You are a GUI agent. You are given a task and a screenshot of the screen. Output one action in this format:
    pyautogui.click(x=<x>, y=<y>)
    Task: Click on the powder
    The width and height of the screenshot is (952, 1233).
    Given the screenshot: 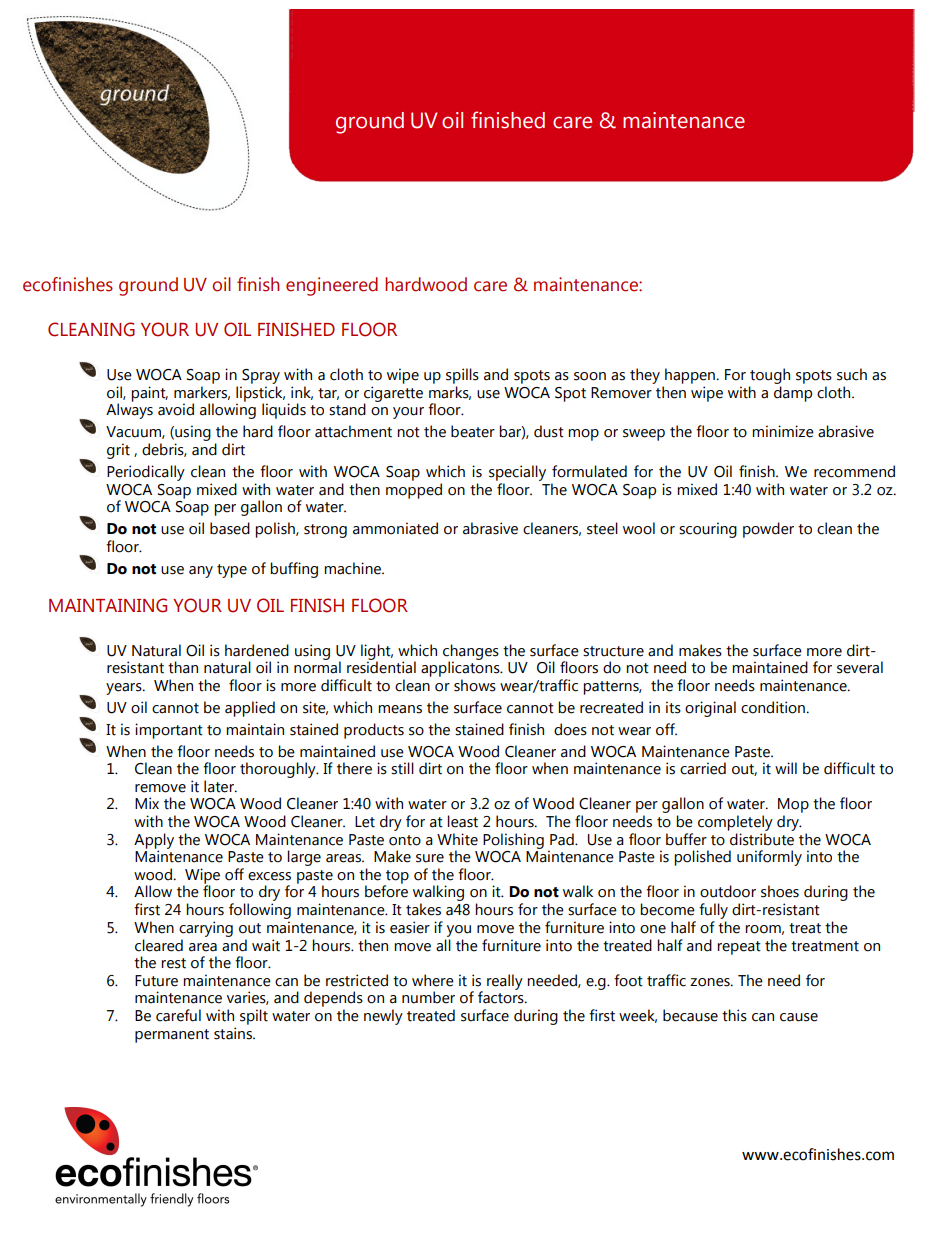 What is the action you would take?
    pyautogui.click(x=768, y=530)
